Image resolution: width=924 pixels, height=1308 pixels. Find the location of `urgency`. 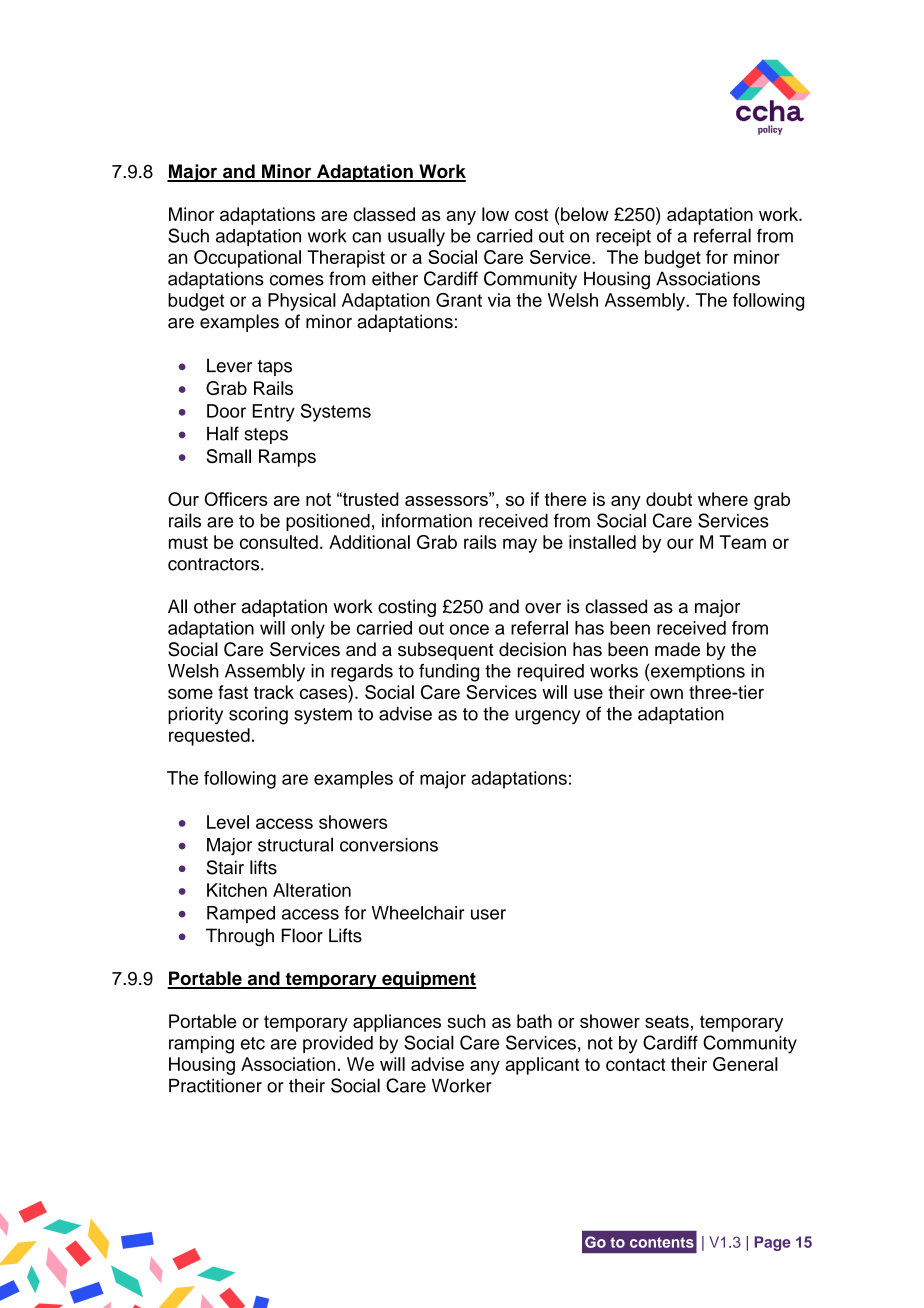

urgency is located at coordinates (547, 717).
